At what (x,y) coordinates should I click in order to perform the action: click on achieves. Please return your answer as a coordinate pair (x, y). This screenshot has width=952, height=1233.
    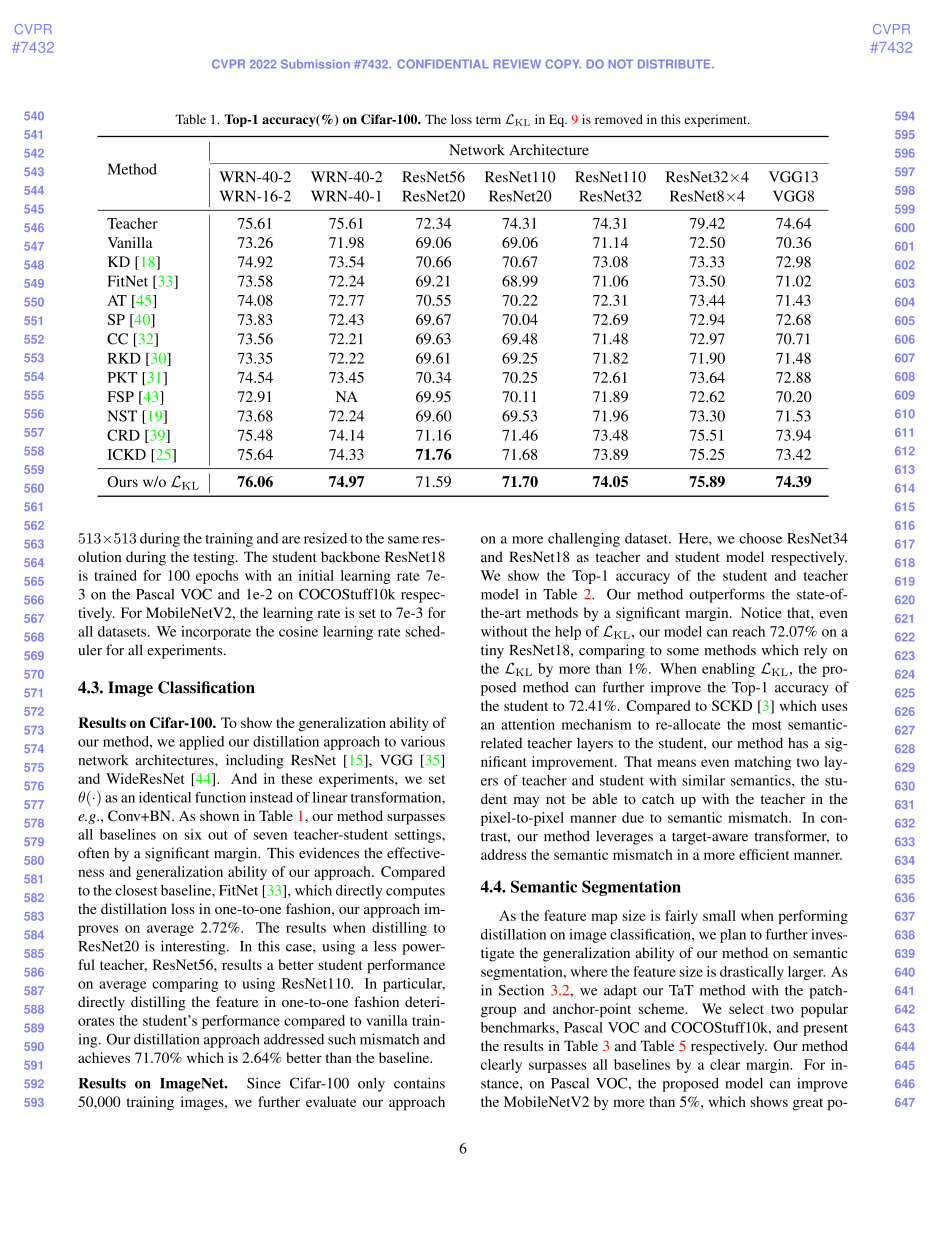
    Looking at the image, I should click on (104, 1057).
